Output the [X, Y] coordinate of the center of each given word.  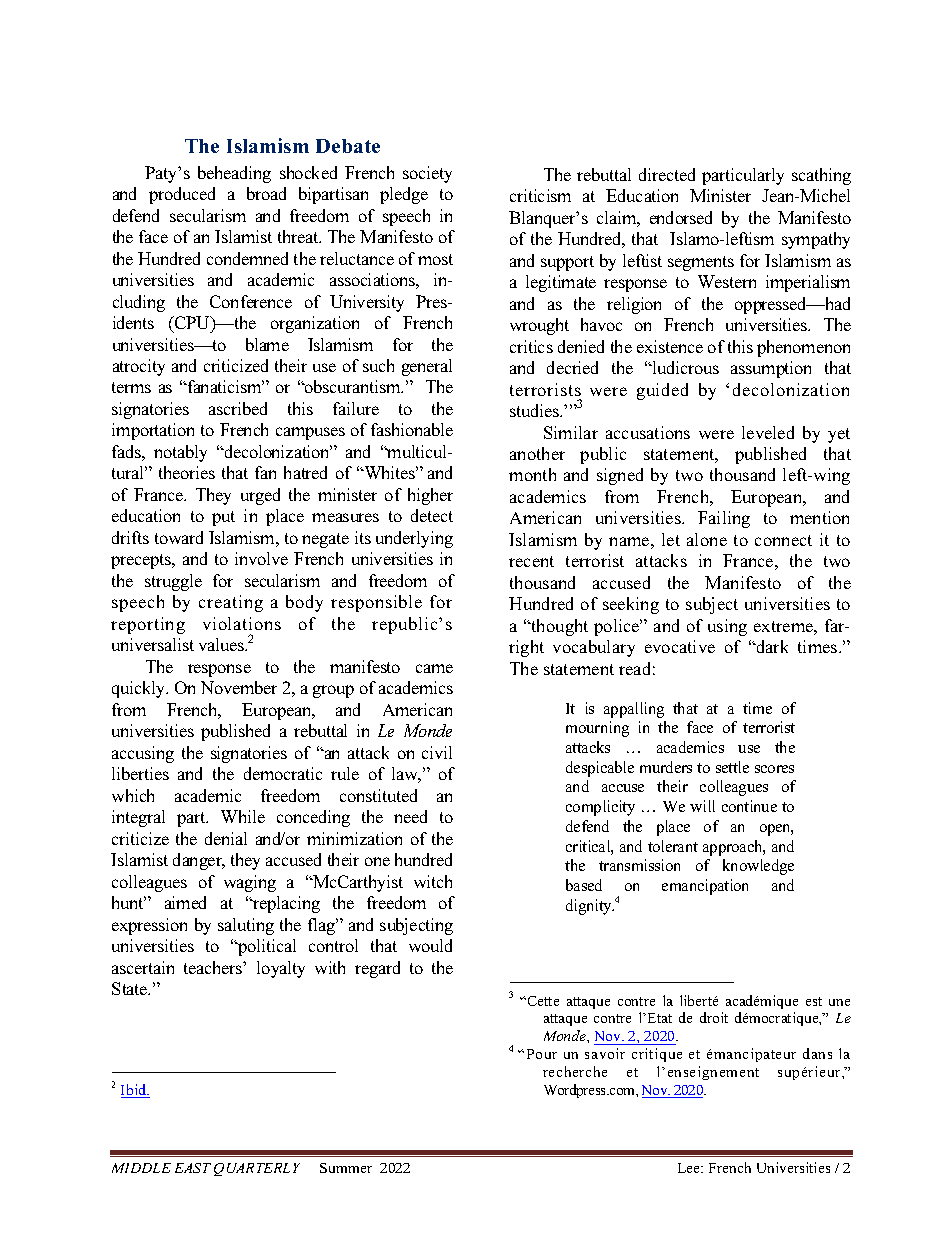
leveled [768, 432]
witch [433, 881]
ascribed [238, 408]
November [239, 687]
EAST [193, 1168]
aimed [185, 902]
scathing [821, 176]
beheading [234, 174]
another [537, 453]
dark [771, 646]
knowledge [758, 867]
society [427, 174]
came [434, 668]
